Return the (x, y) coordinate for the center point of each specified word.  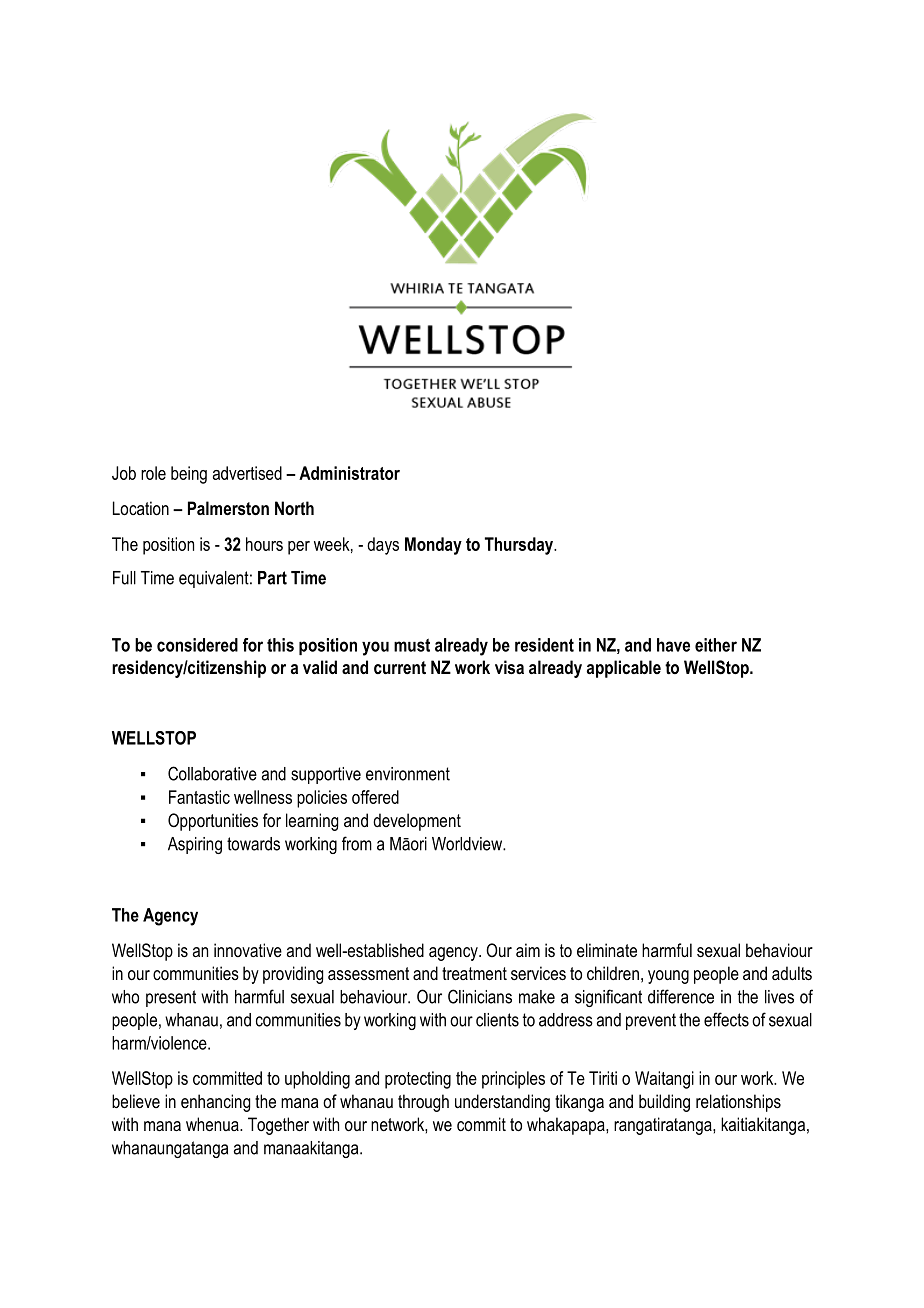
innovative (248, 950)
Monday (433, 546)
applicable (624, 669)
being (189, 475)
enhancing (215, 1103)
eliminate (607, 950)
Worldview (468, 844)
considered (197, 645)
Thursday (520, 546)
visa (509, 667)
